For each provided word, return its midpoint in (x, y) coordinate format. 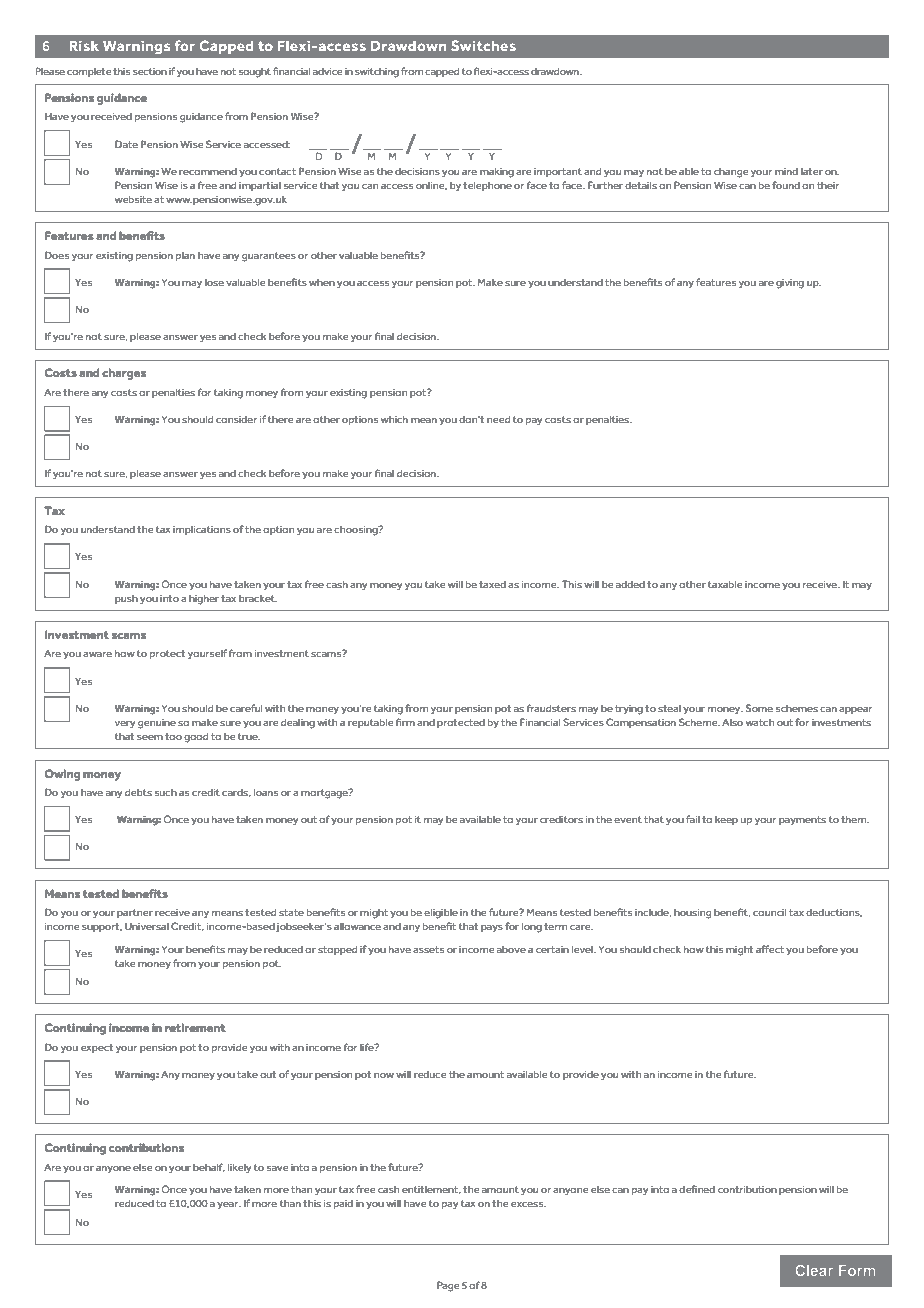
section (150, 71)
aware (97, 654)
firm (405, 722)
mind (786, 171)
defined (697, 1189)
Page (448, 1286)
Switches (483, 45)
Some (759, 708)
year (229, 1206)
